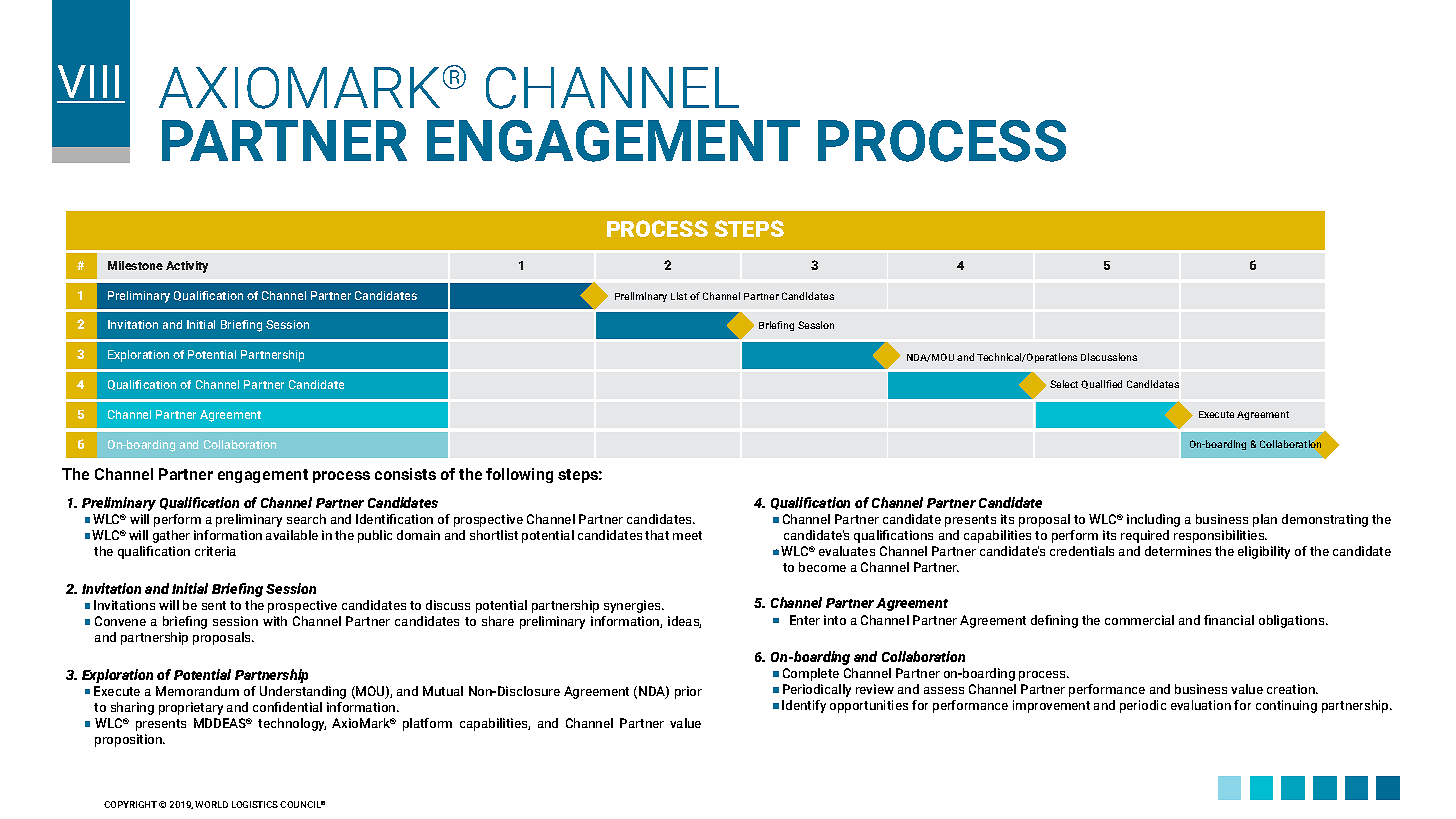  I want to click on Select, so click(1066, 384).
